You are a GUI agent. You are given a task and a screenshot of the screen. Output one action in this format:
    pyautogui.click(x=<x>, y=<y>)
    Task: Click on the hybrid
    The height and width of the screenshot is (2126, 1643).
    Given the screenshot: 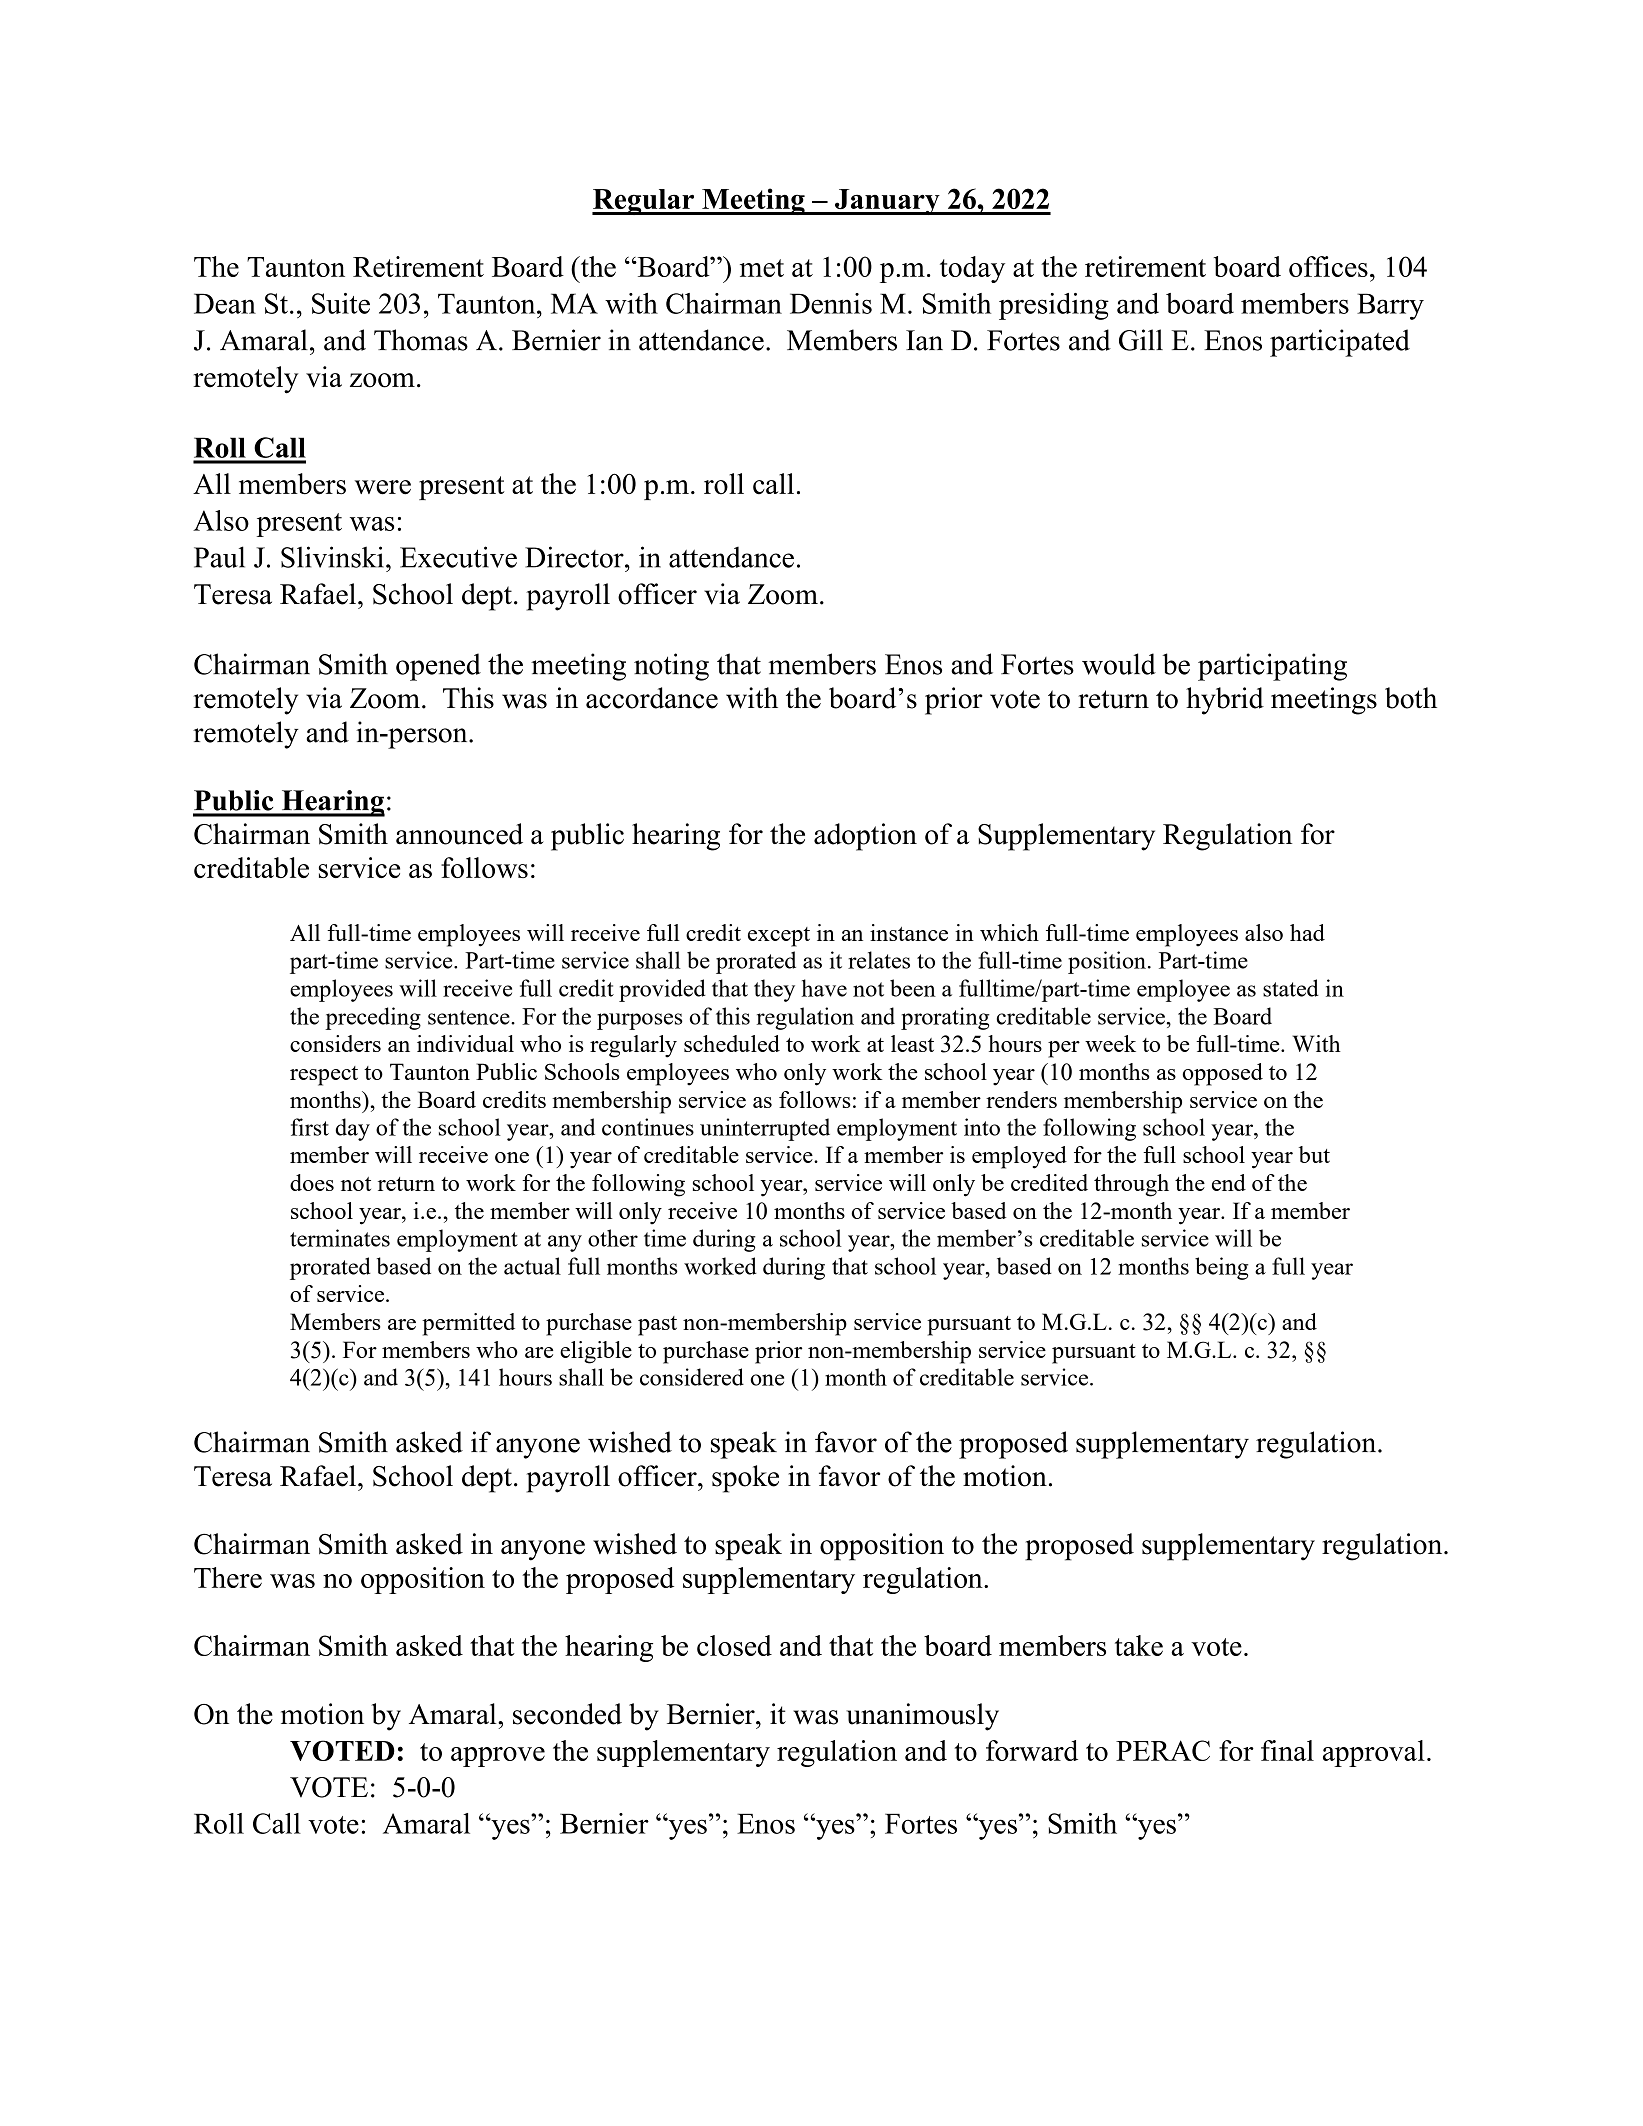 What is the action you would take?
    pyautogui.click(x=1225, y=701)
